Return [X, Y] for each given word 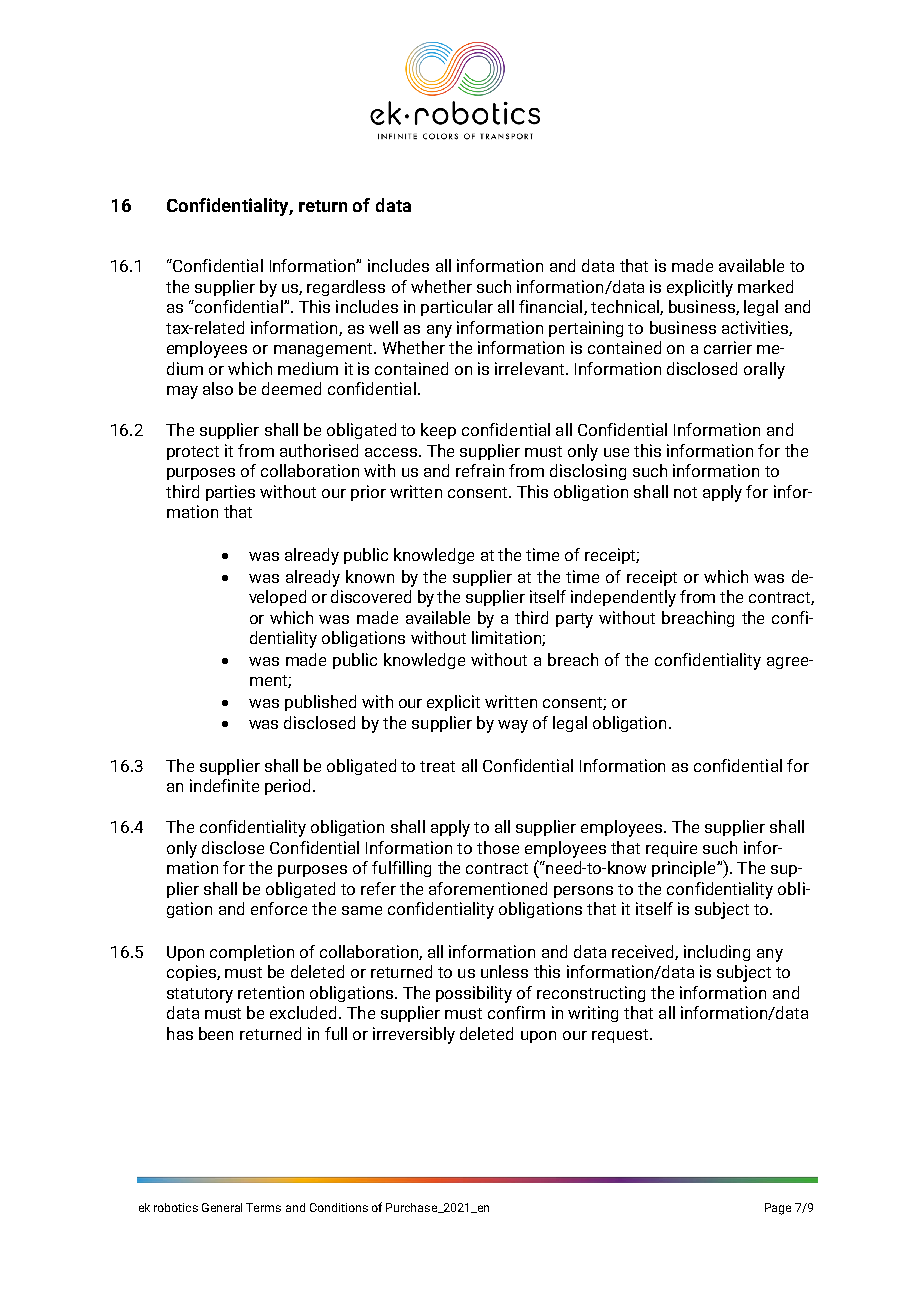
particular [457, 308]
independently [623, 598]
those [498, 847]
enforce [279, 908]
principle [685, 869]
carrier [728, 347]
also [218, 388]
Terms [263, 1207]
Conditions [339, 1207]
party [574, 620]
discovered [371, 596]
